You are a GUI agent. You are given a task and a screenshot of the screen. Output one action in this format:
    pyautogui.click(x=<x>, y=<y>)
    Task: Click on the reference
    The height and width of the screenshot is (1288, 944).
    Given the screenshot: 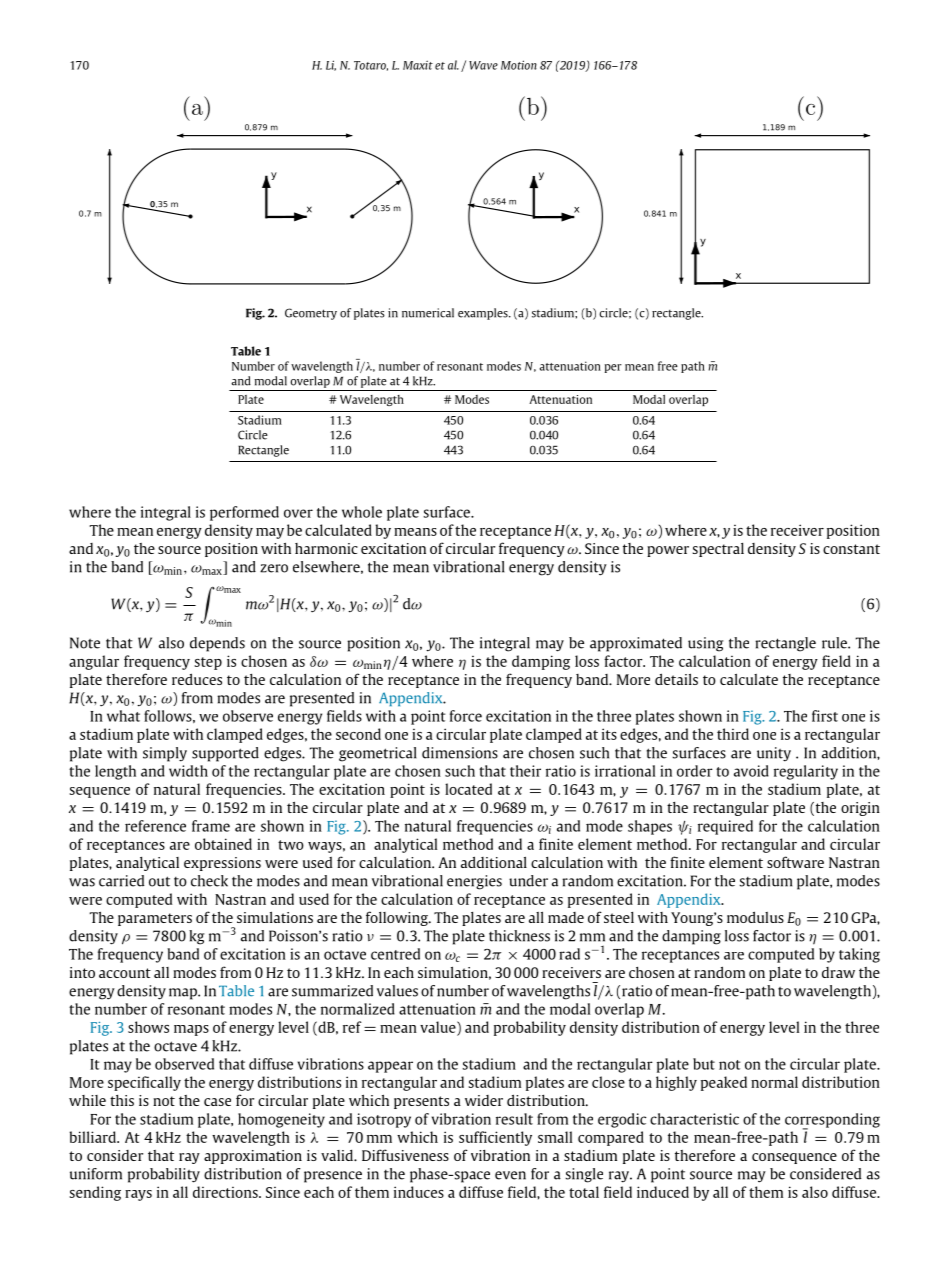 What is the action you would take?
    pyautogui.click(x=155, y=826)
